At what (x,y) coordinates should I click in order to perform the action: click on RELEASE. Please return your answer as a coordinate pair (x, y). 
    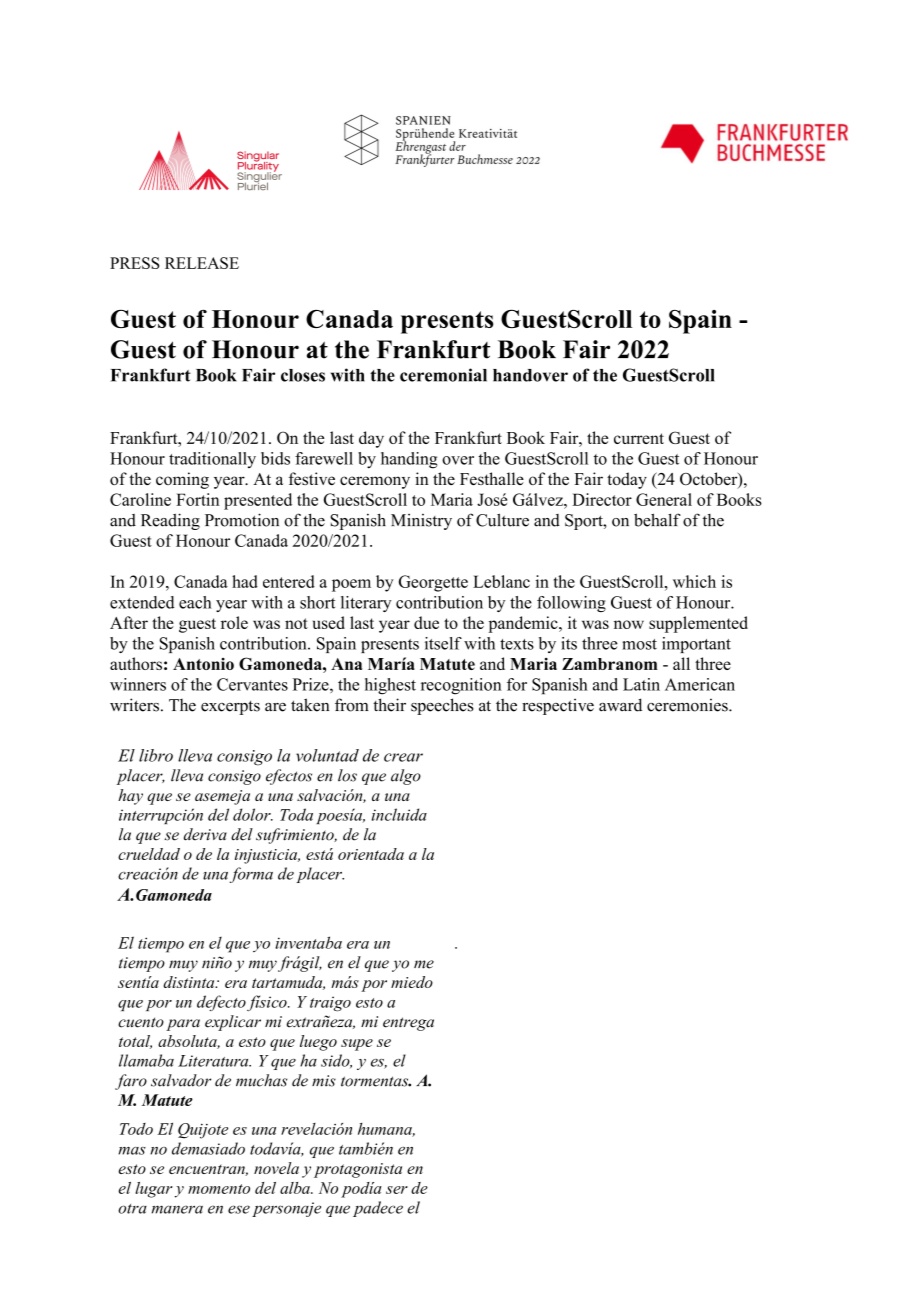
    Looking at the image, I should click on (202, 263).
